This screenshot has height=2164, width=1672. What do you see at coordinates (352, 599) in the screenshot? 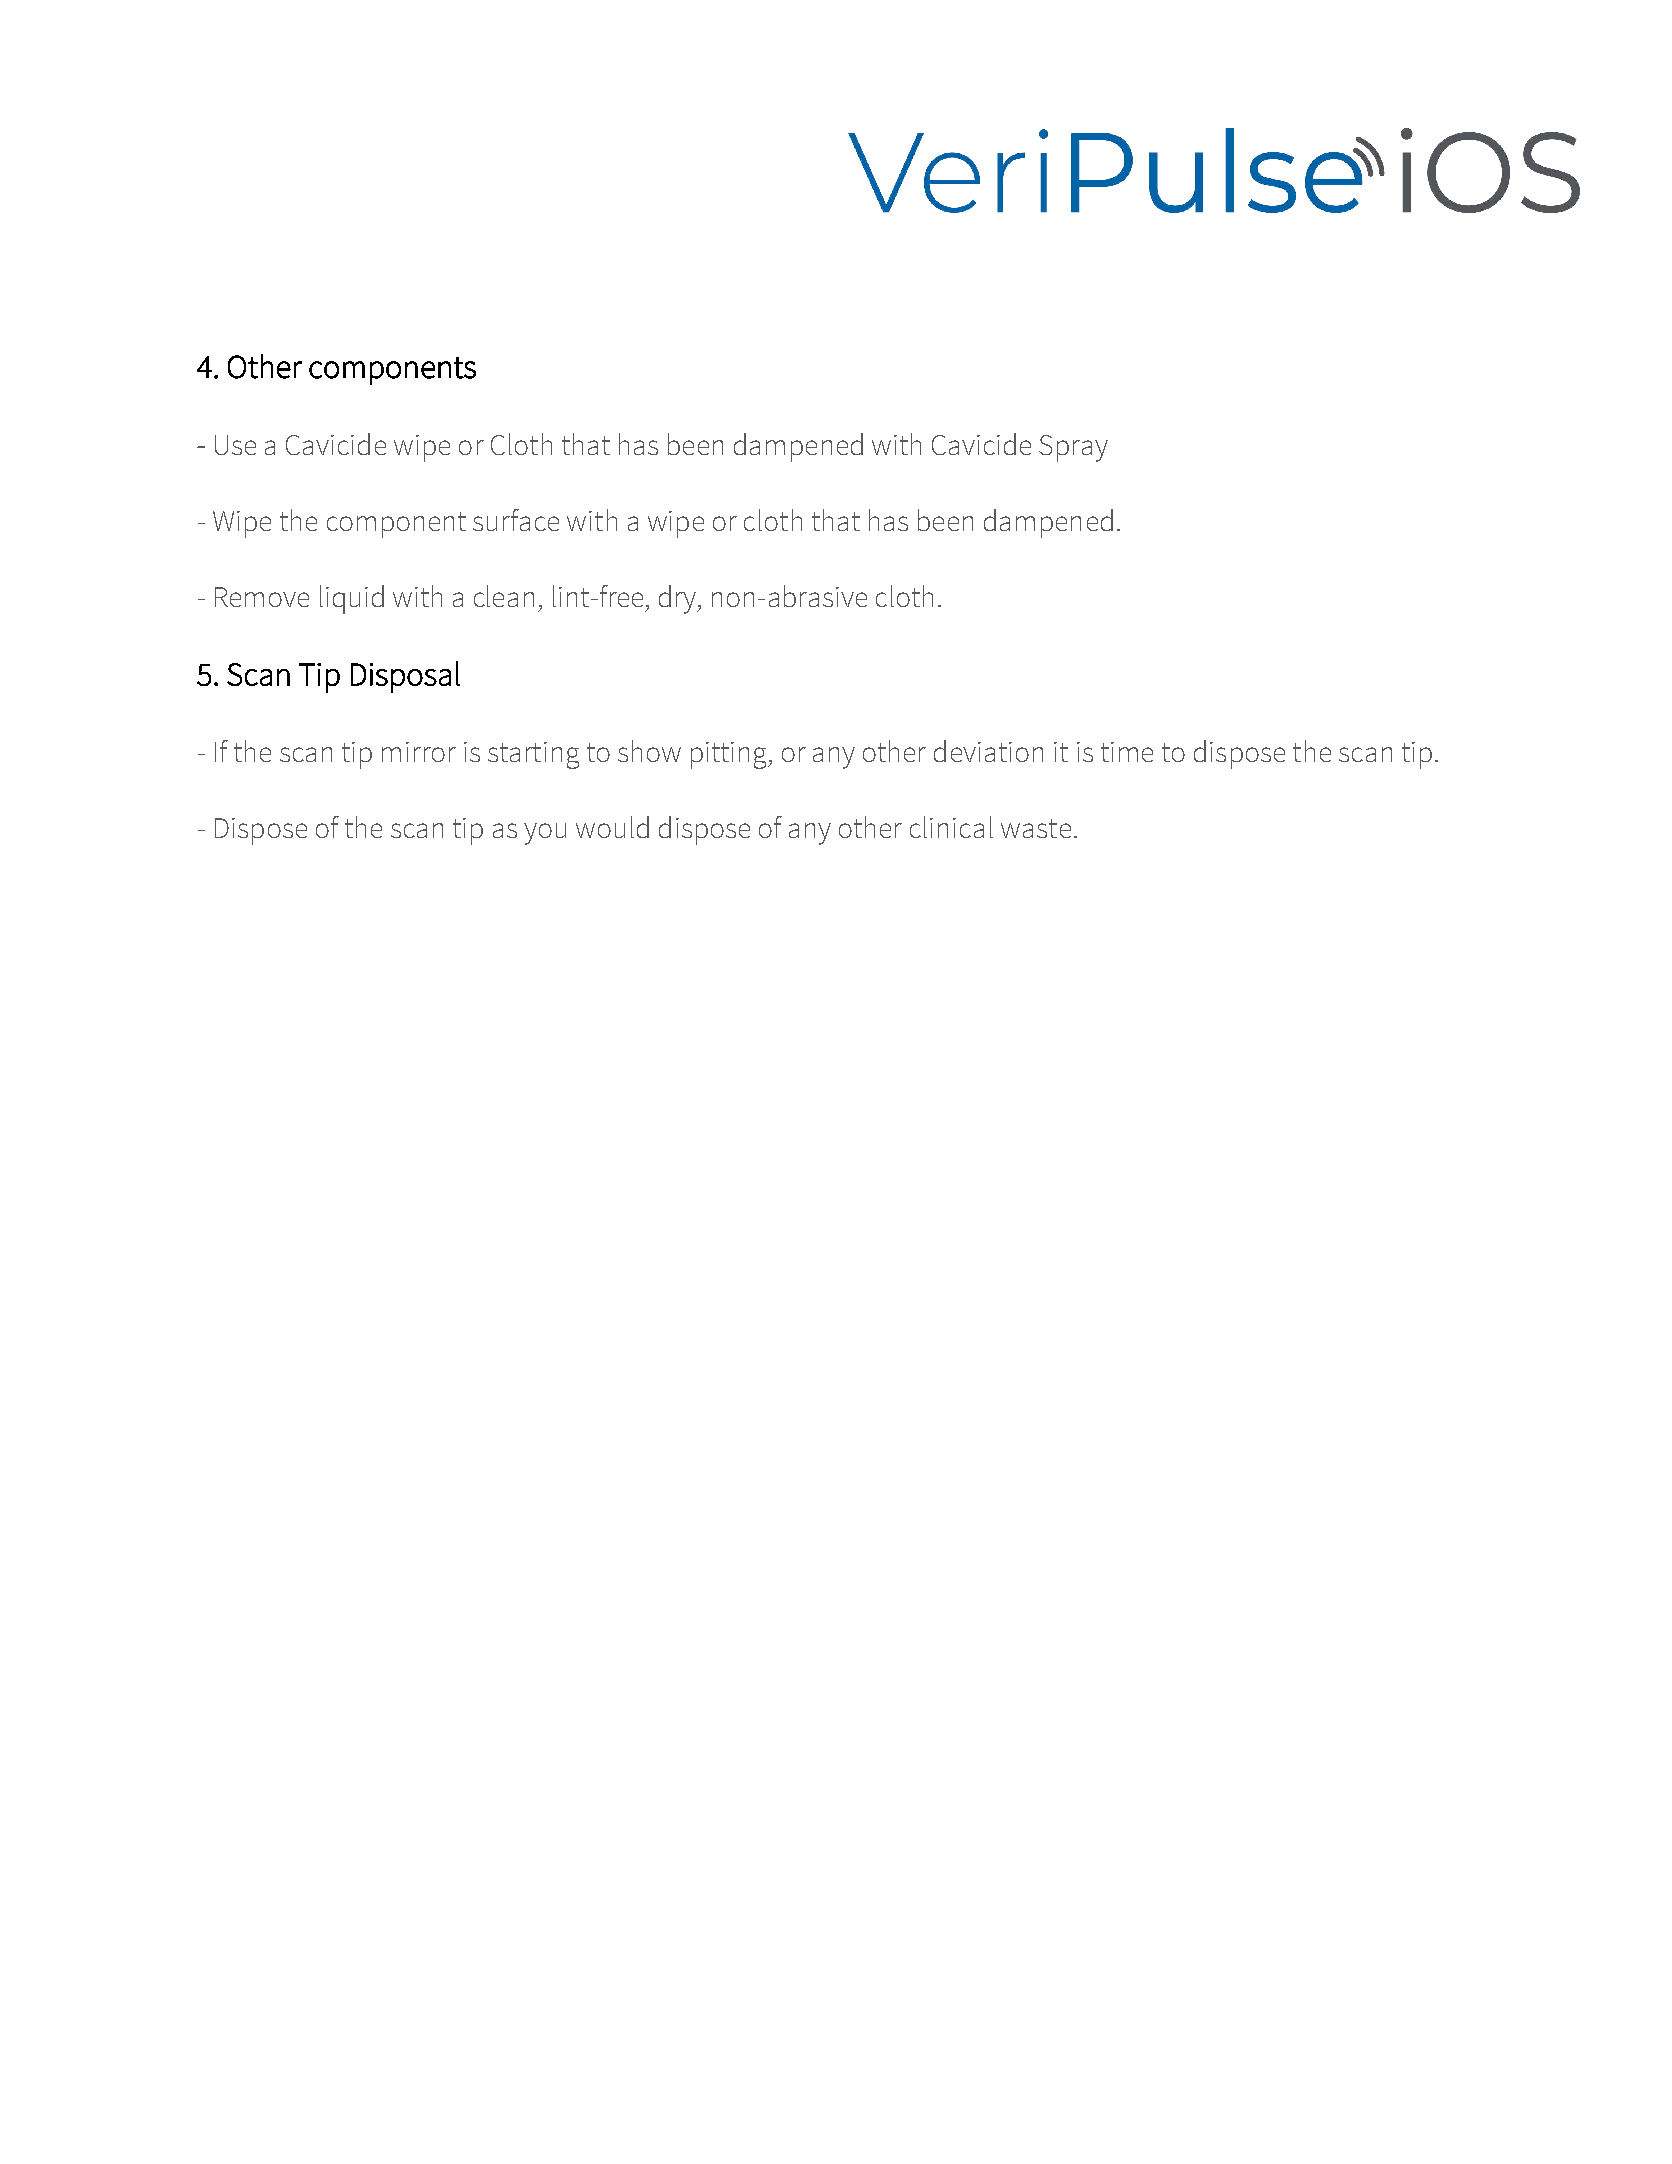
I see `liquid` at bounding box center [352, 599].
